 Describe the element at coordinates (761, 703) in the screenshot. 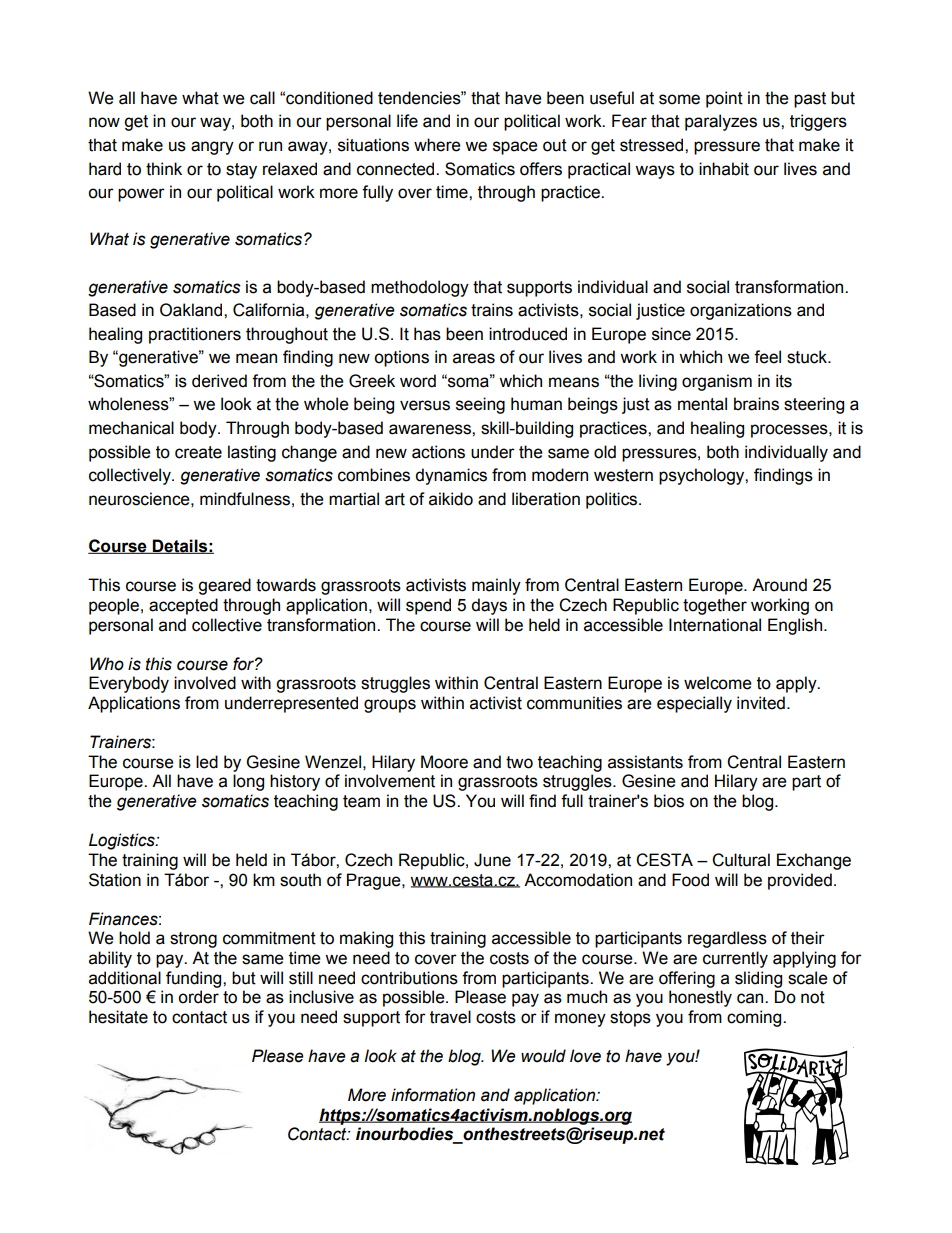

I see `invited` at that location.
